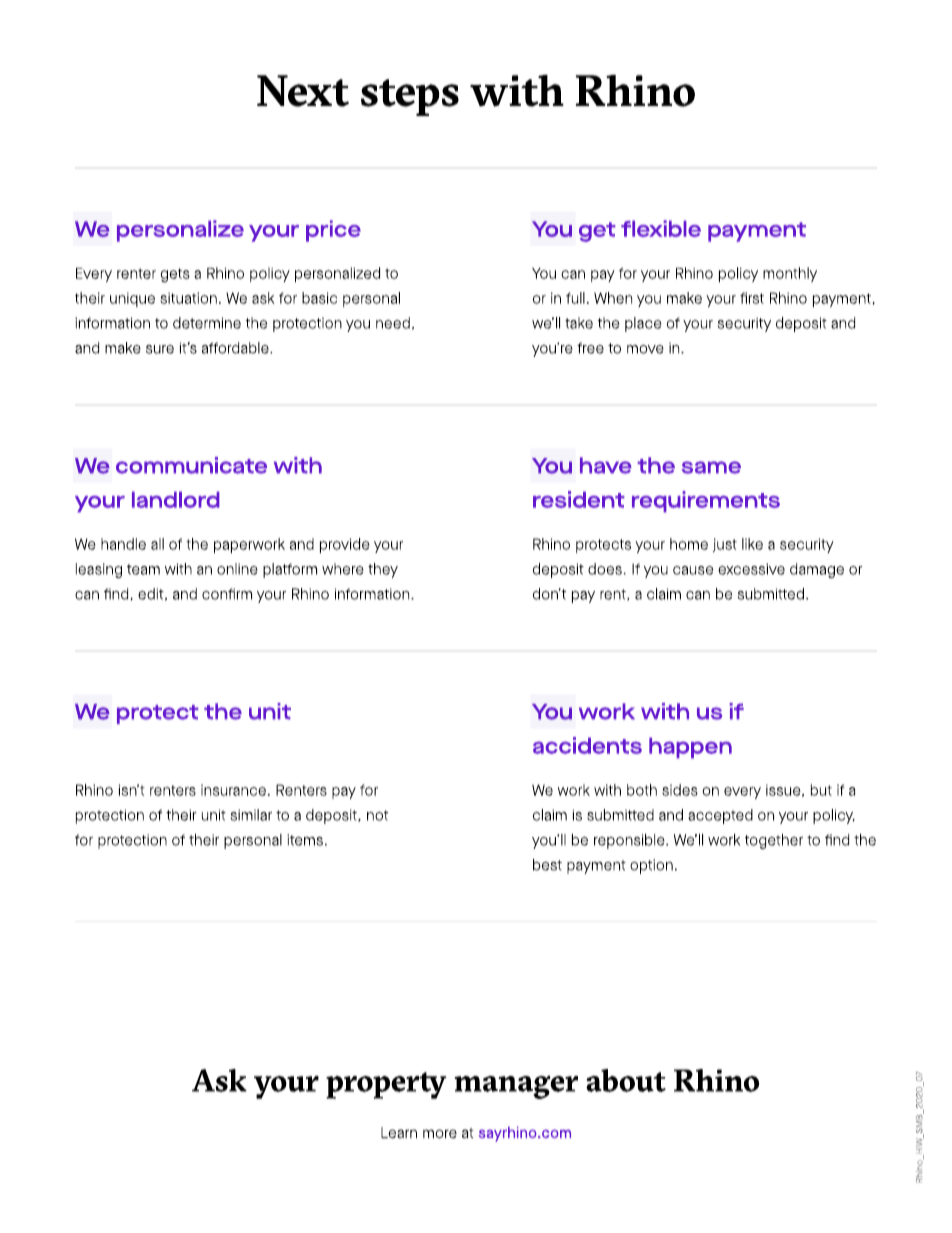 The height and width of the image is (1233, 952). What do you see at coordinates (251, 815) in the image?
I see `similar` at bounding box center [251, 815].
